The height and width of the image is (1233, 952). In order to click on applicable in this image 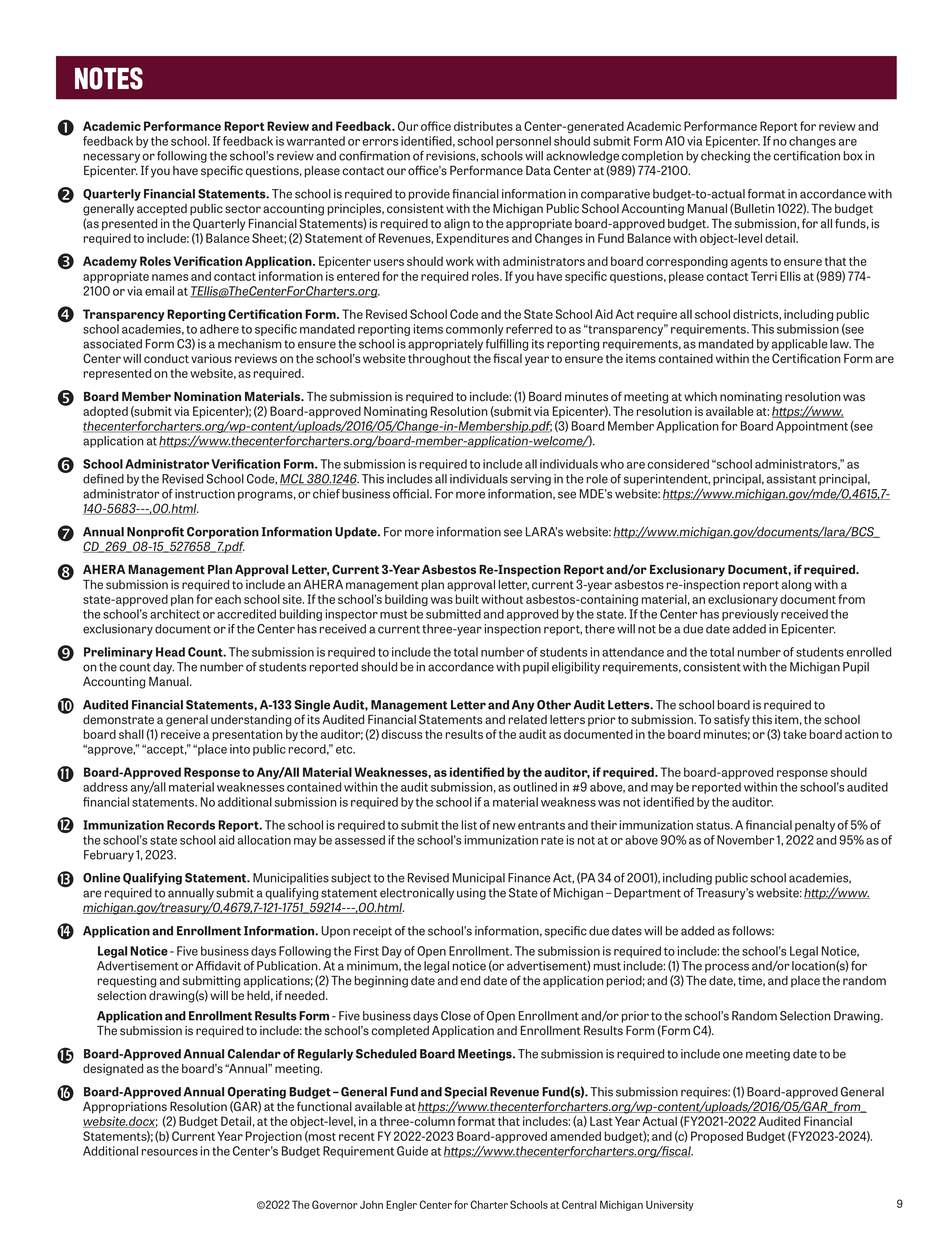, I will do `click(800, 345)`.
